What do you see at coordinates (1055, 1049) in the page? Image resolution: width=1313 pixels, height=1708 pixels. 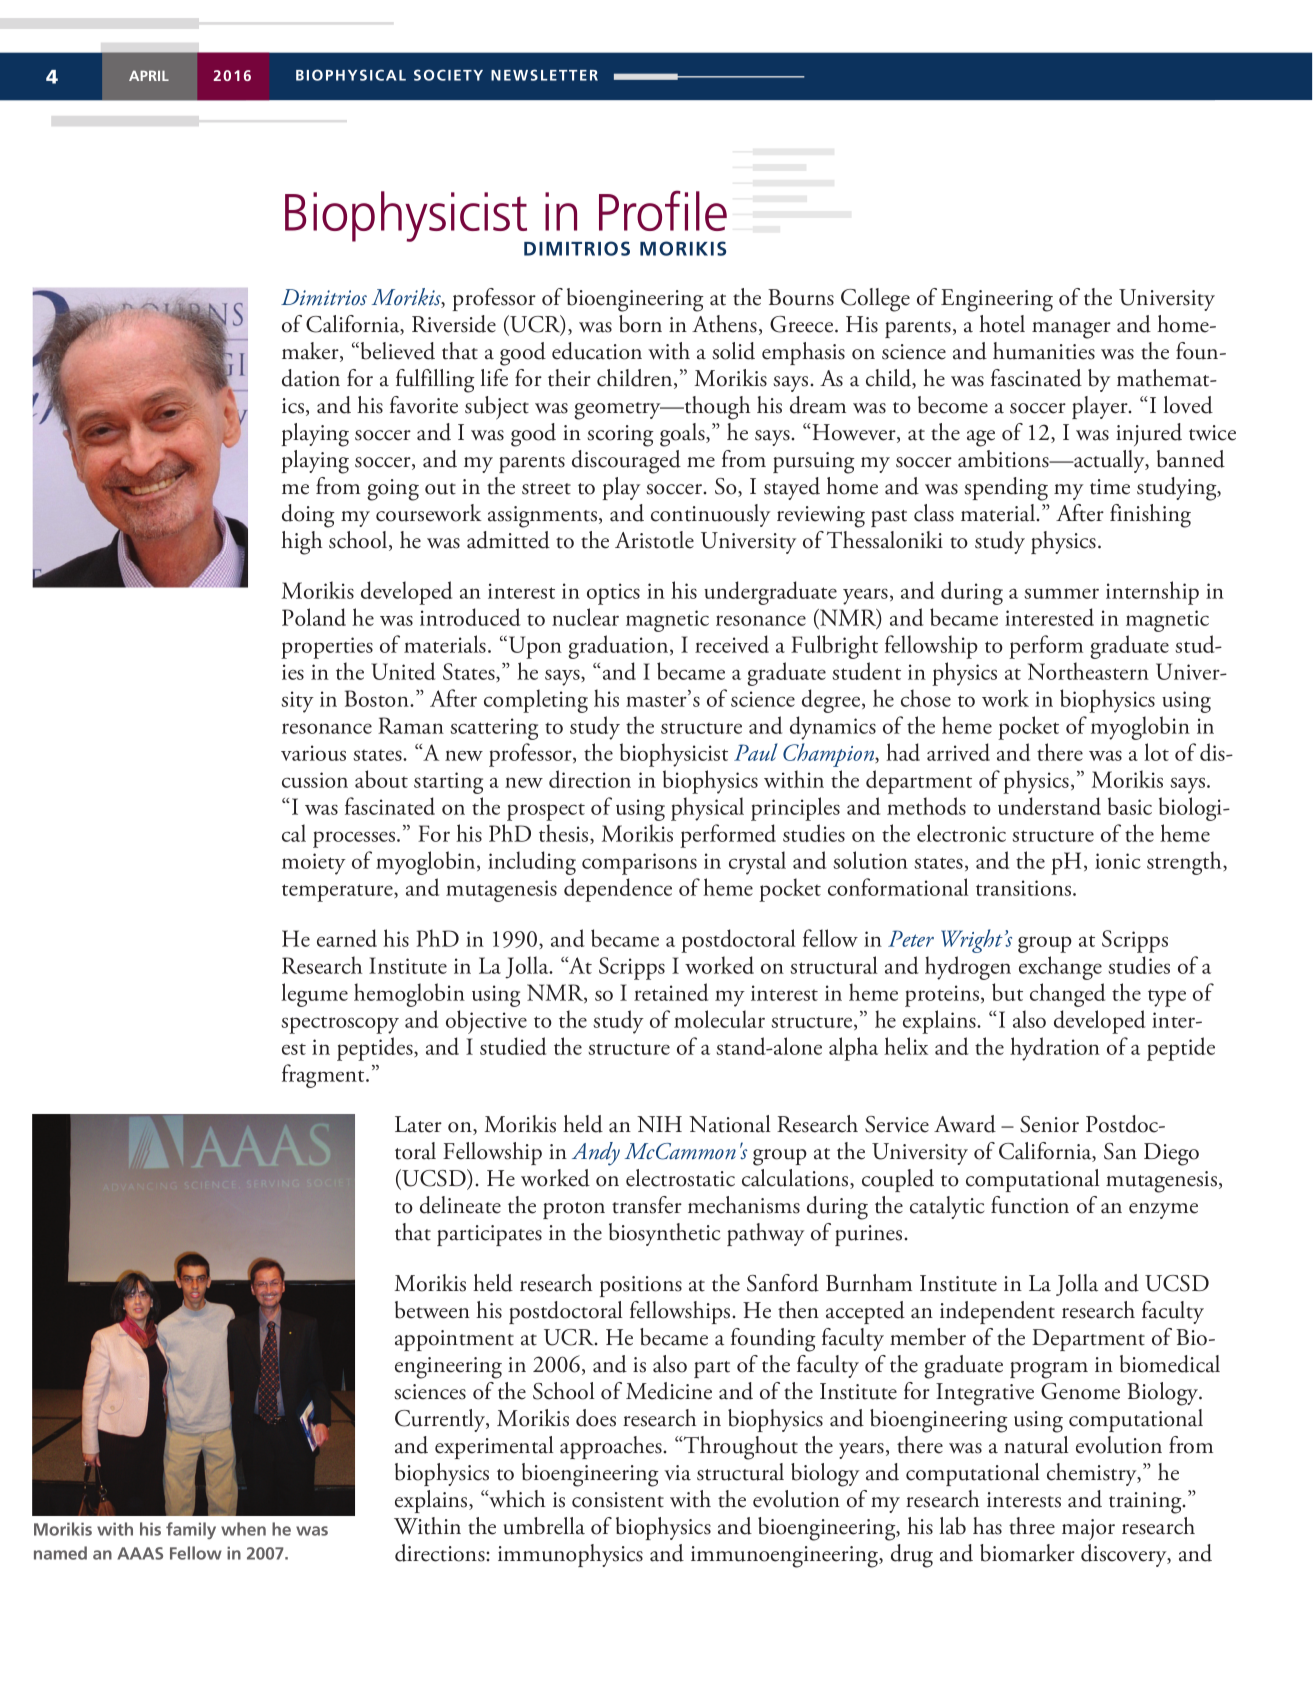 I see `hydration` at bounding box center [1055, 1049].
